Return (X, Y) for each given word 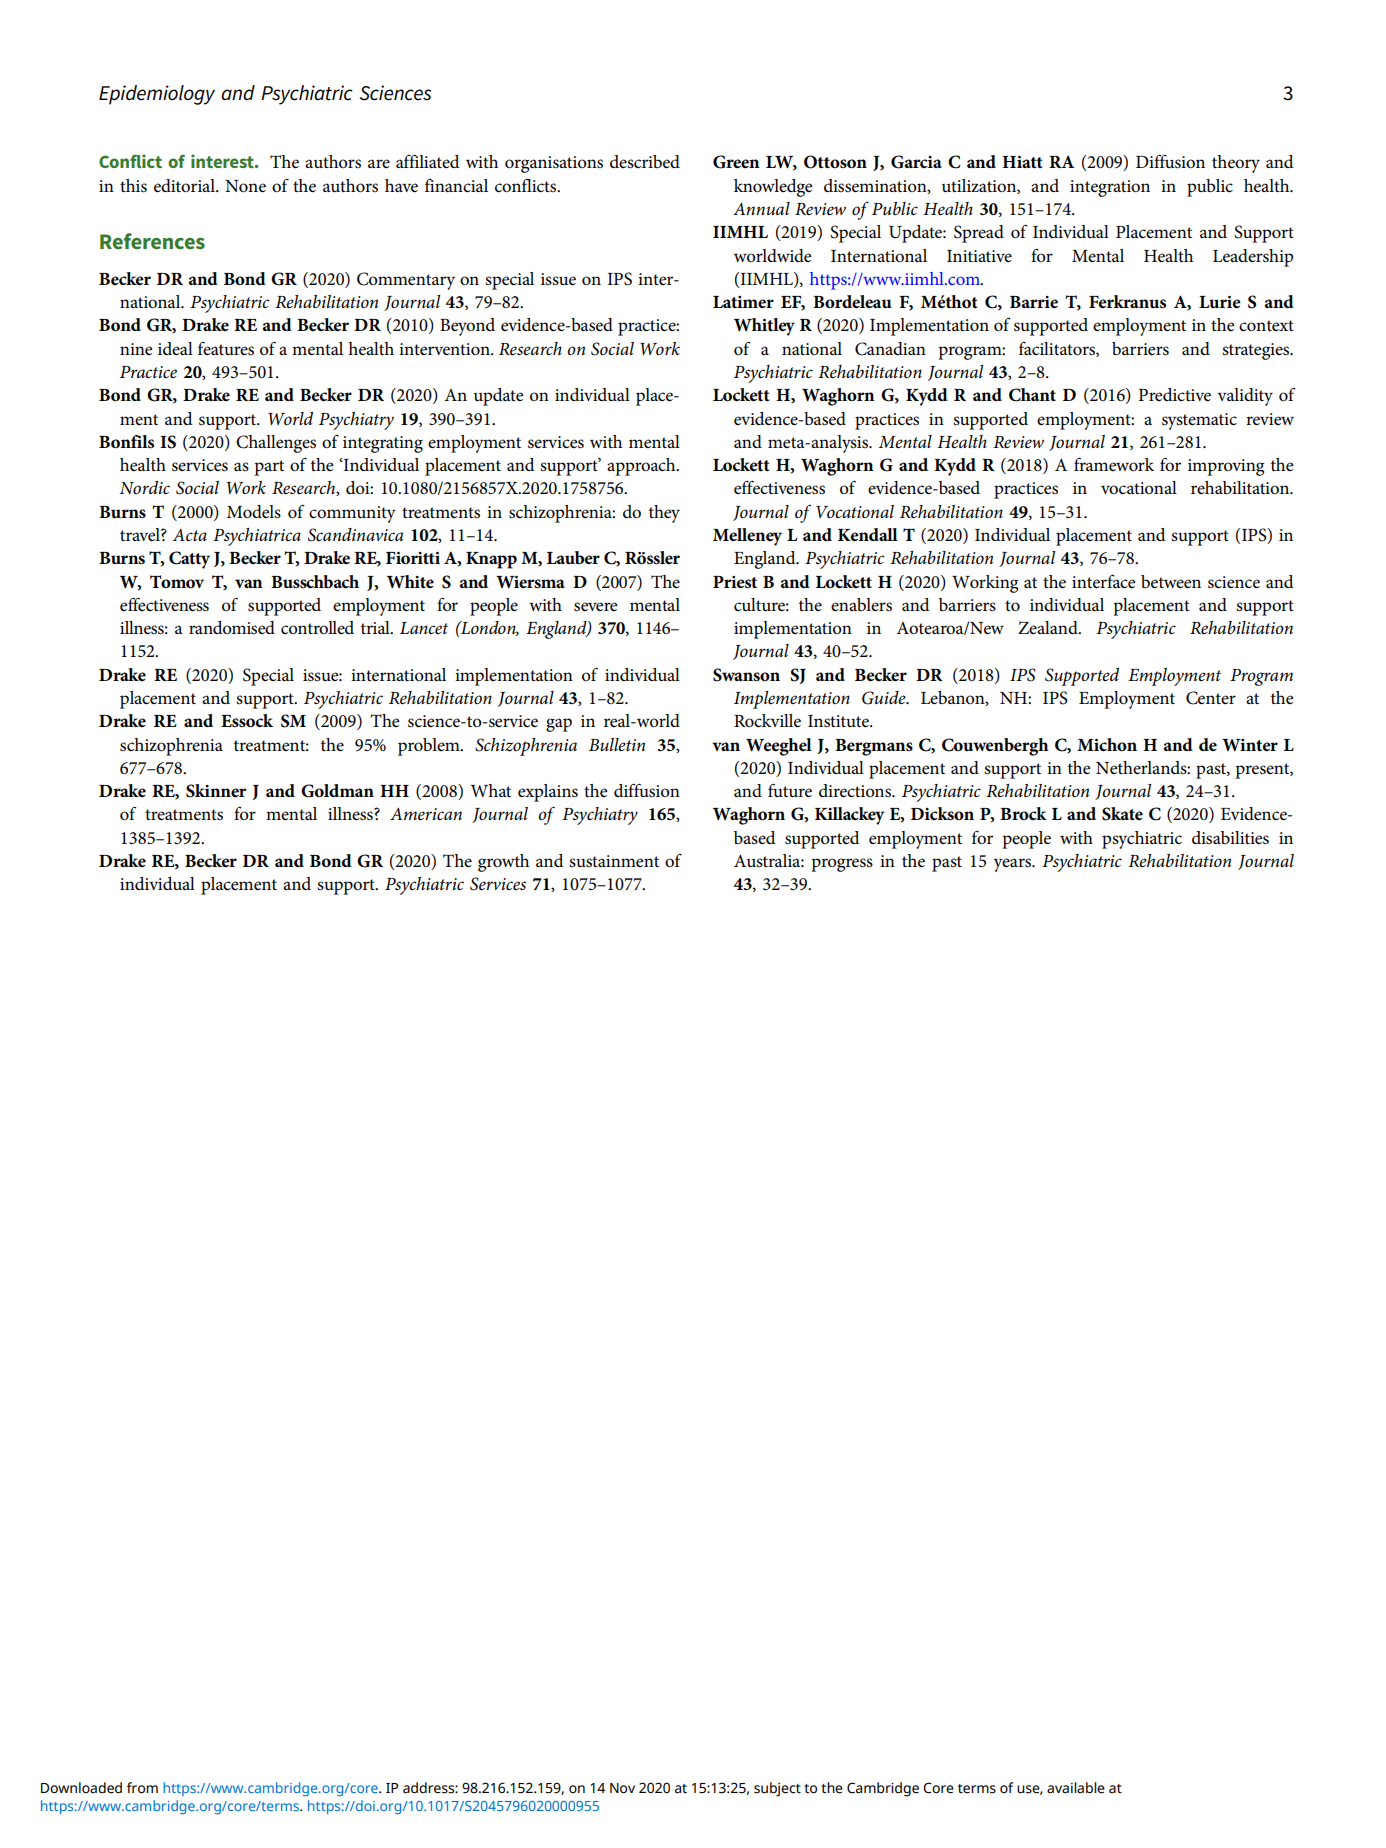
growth (503, 863)
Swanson (746, 675)
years (1014, 865)
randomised (232, 628)
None (245, 186)
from (142, 1788)
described (645, 162)
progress (842, 865)
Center (1211, 698)
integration (1110, 188)
